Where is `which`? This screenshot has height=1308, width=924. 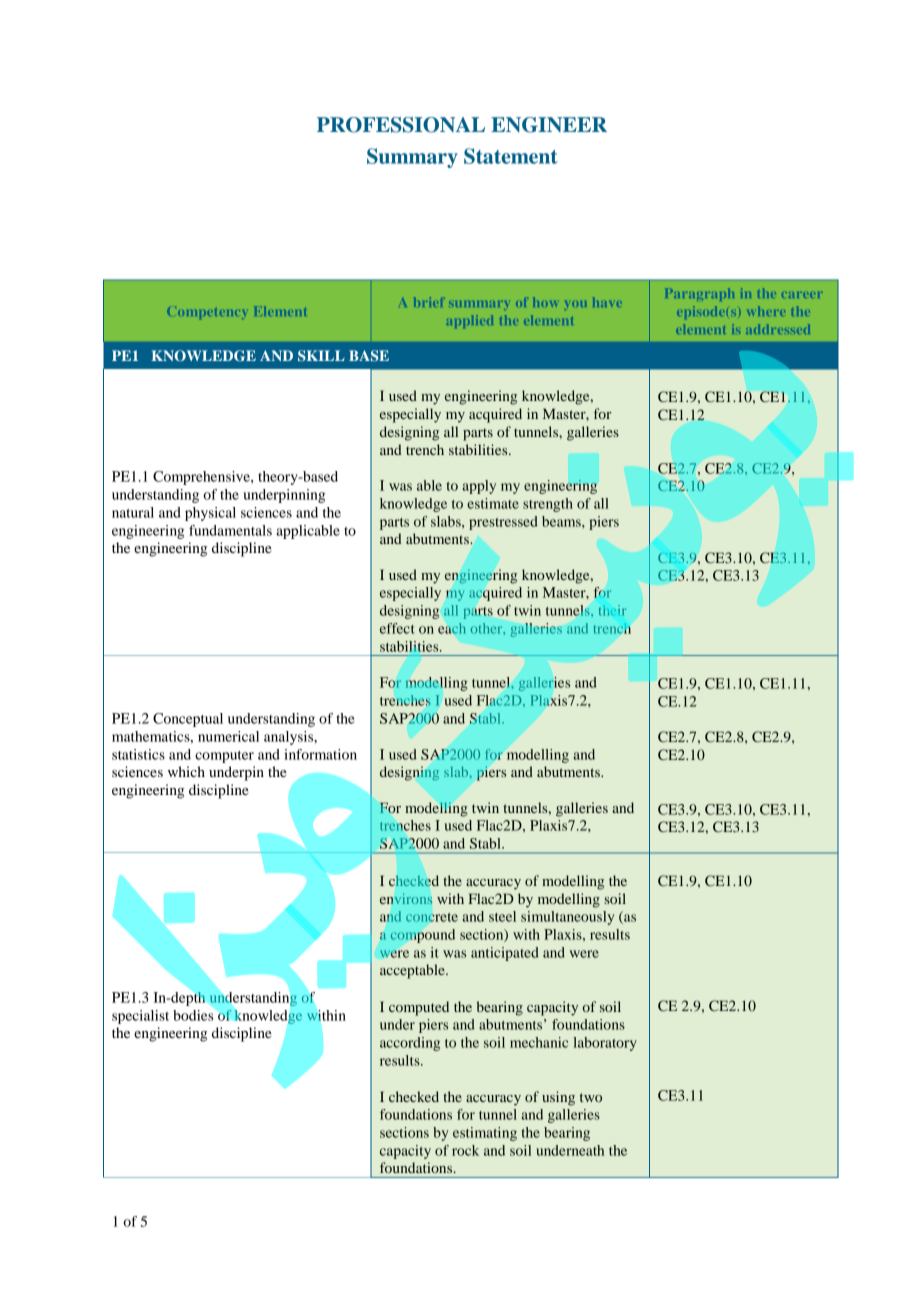
which is located at coordinates (186, 771).
